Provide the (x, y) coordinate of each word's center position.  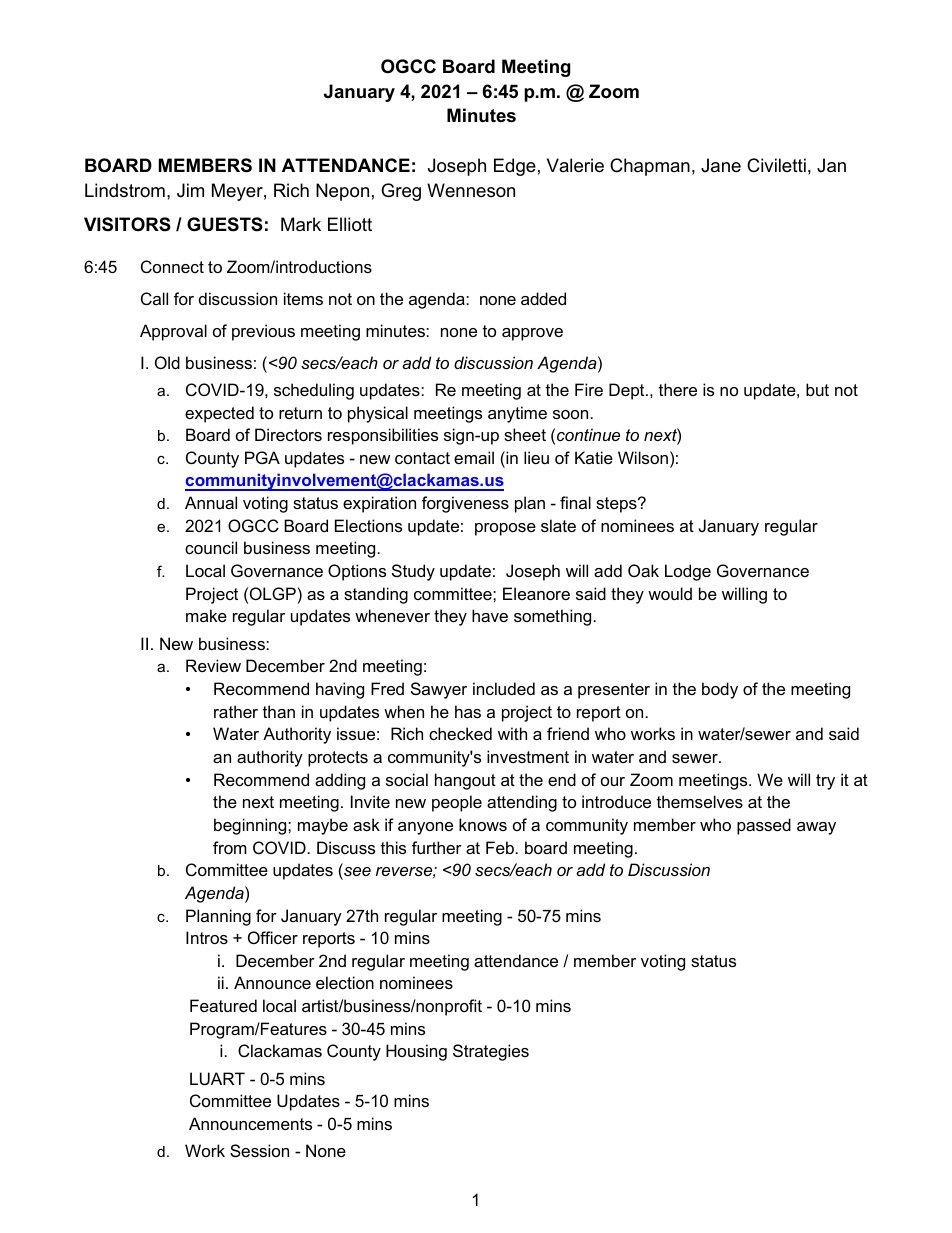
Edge (515, 167)
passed (764, 826)
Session (259, 1150)
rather (236, 711)
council (211, 547)
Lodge (688, 572)
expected (219, 414)
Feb (500, 847)
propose (505, 529)
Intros (207, 937)
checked (460, 733)
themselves (700, 801)
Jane (721, 165)
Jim (190, 190)
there (678, 389)
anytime (517, 414)
